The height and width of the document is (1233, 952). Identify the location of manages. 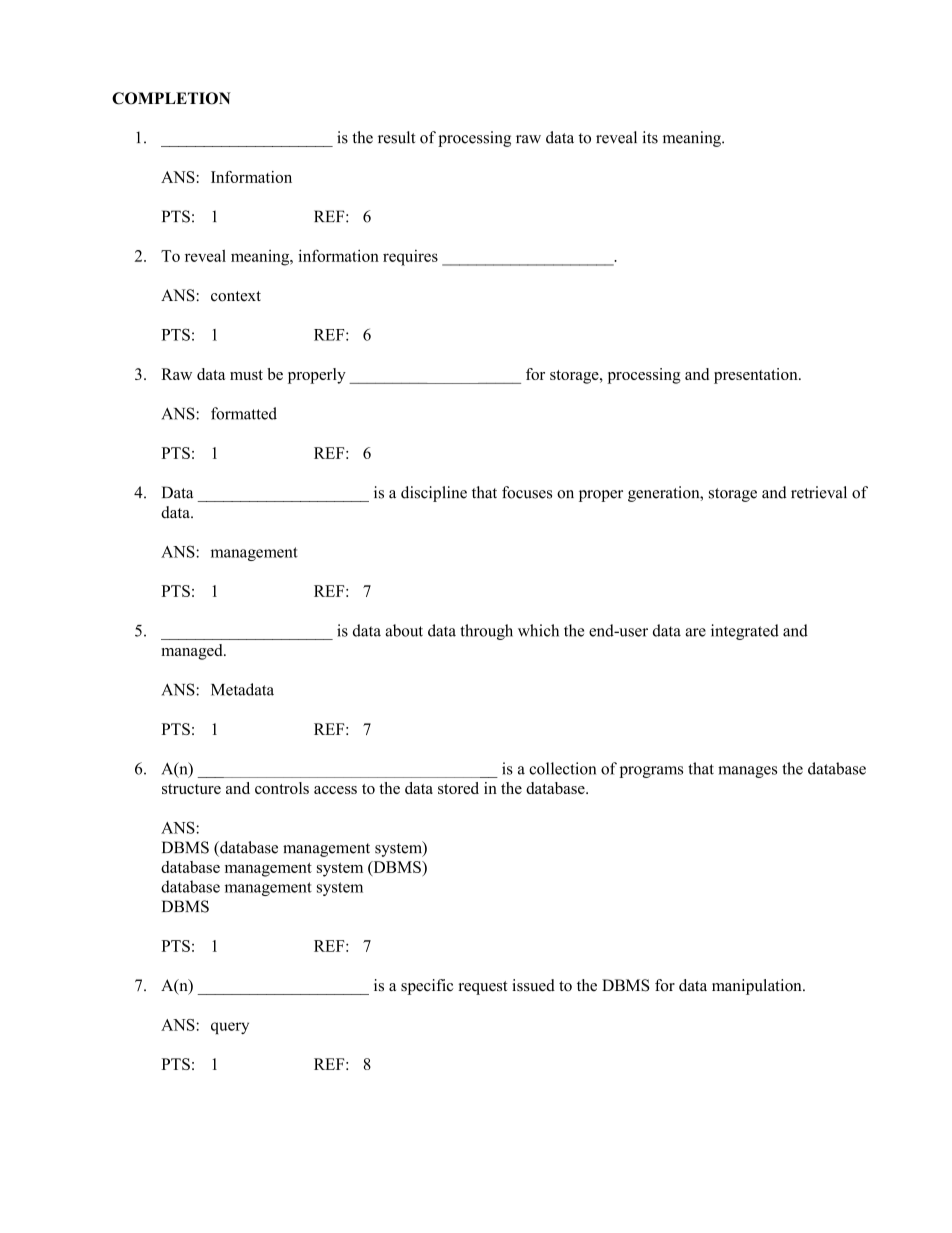
(747, 772).
